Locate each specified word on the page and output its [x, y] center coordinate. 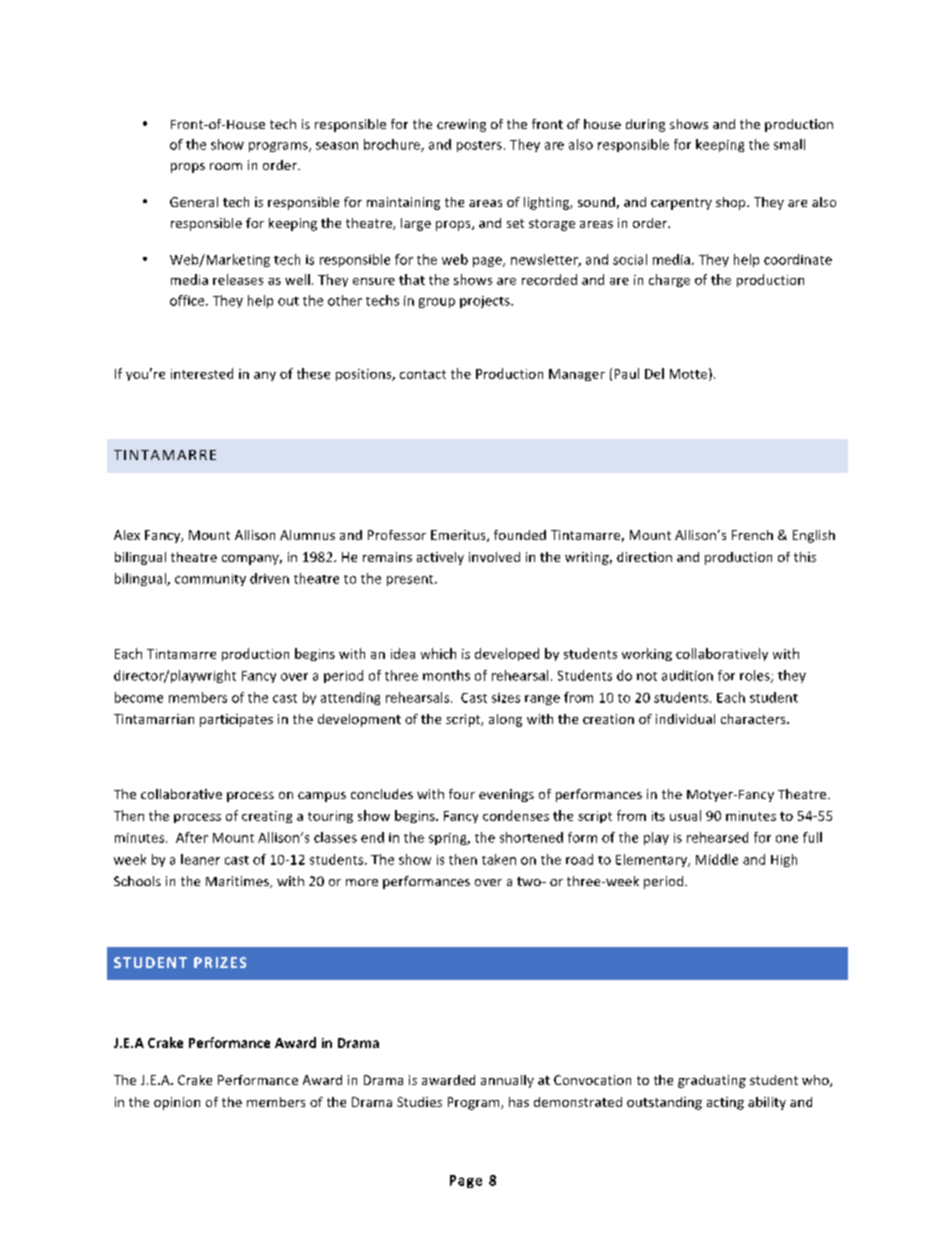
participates [236, 720]
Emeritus [459, 536]
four [462, 794]
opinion [177, 1103]
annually [507, 1081]
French [752, 535]
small [789, 144]
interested [202, 373]
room [226, 166]
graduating [712, 1081]
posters [479, 146]
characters [754, 719]
